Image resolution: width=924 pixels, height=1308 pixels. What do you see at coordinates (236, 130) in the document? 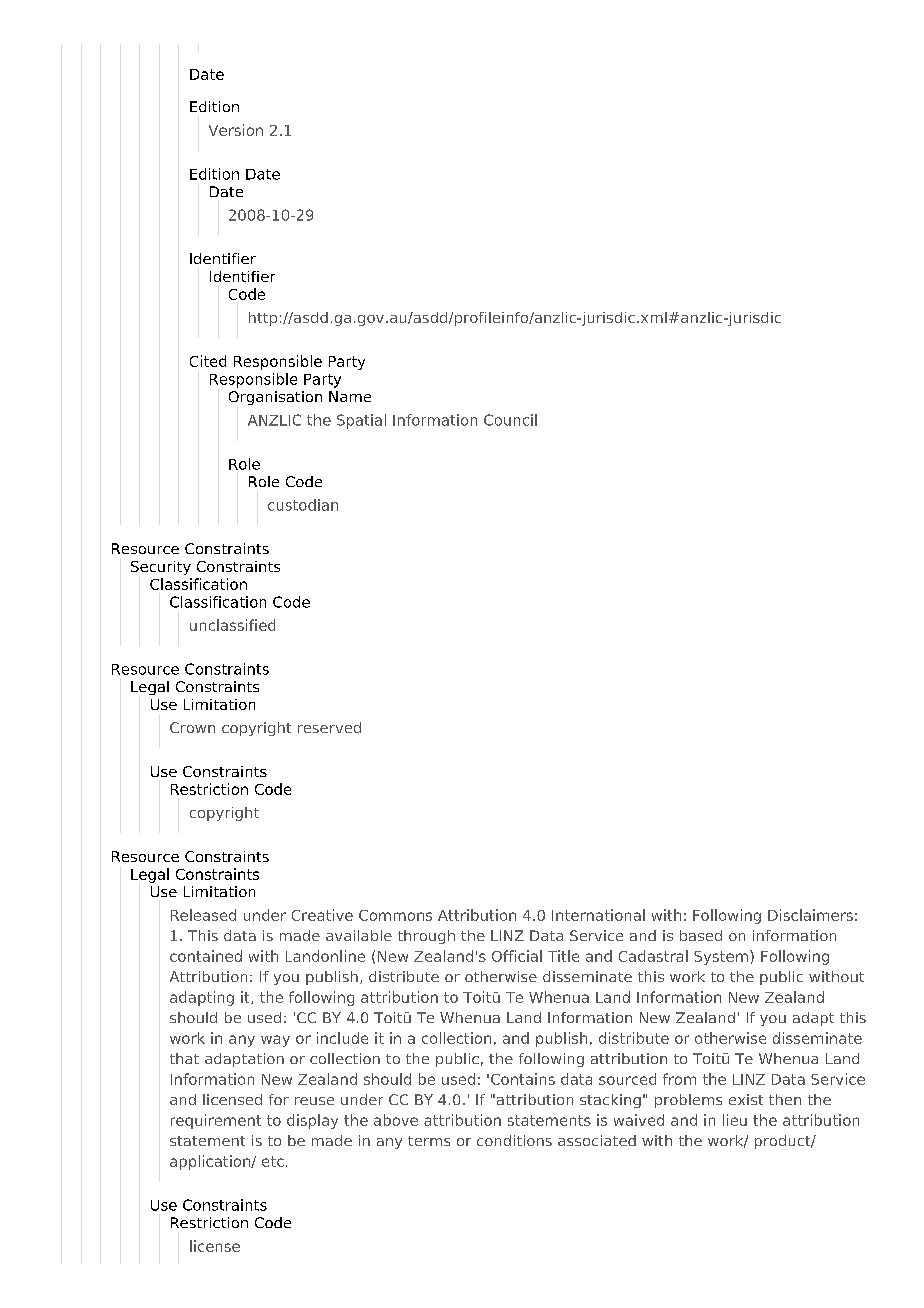
I see `Version` at bounding box center [236, 130].
